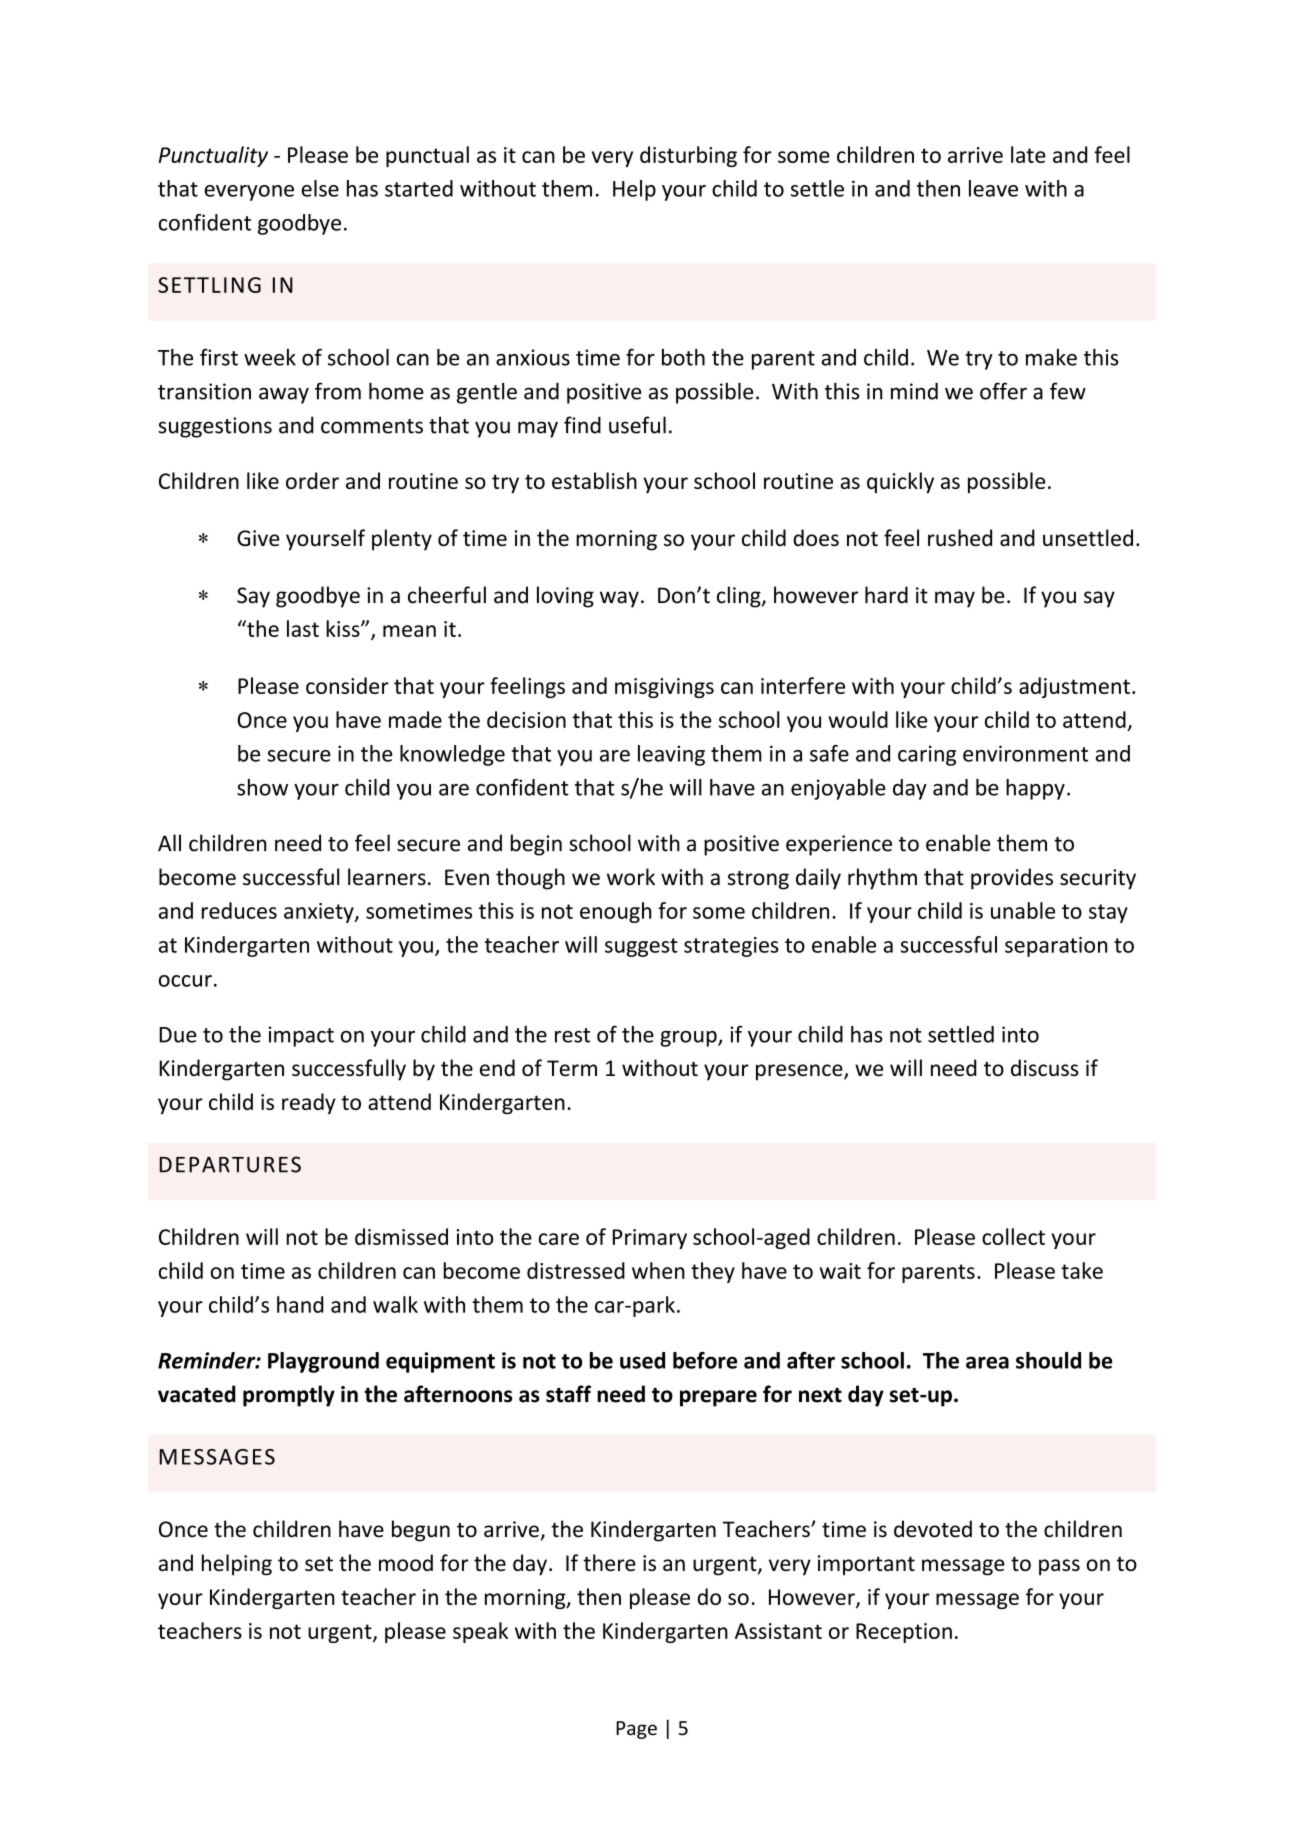 The image size is (1304, 1845). What do you see at coordinates (636, 1730) in the image?
I see `Page` at bounding box center [636, 1730].
